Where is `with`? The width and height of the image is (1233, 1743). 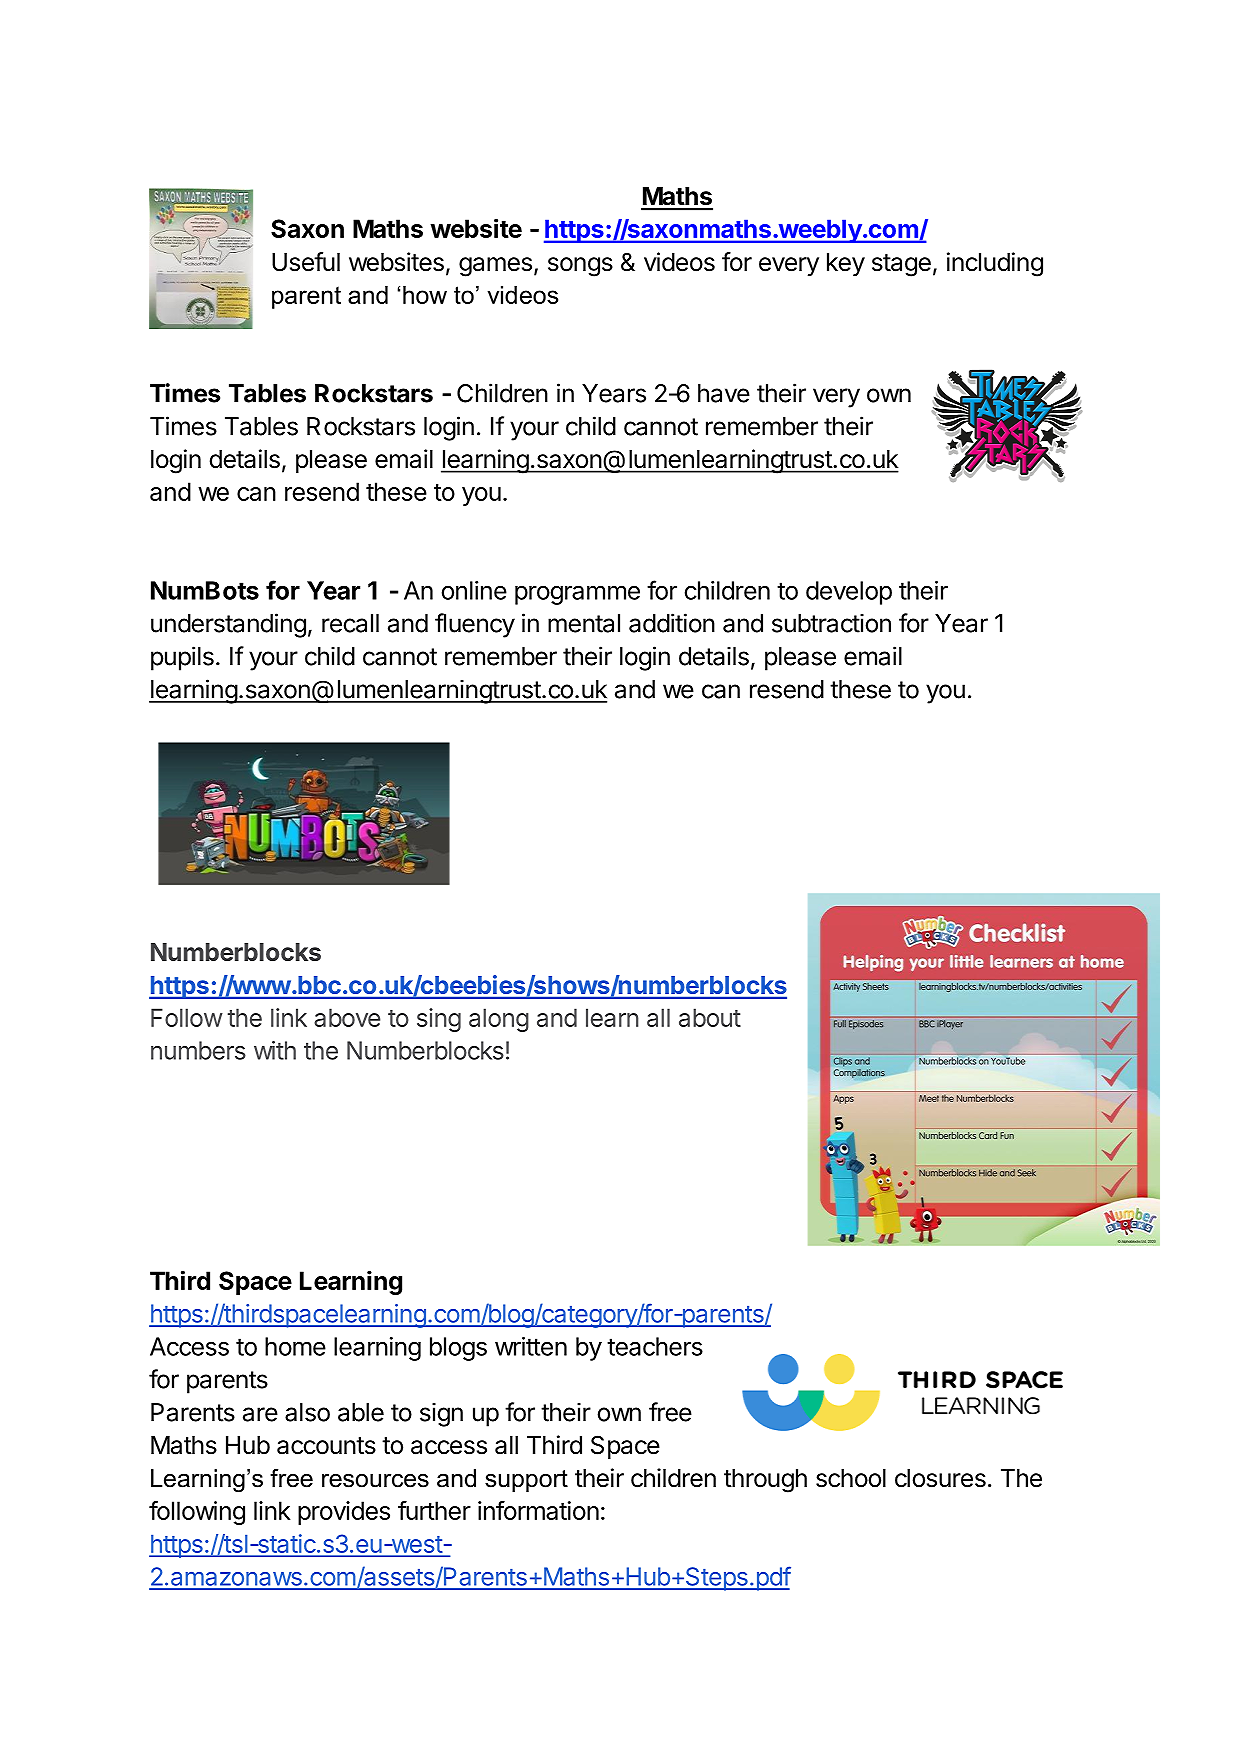
with is located at coordinates (275, 1050).
